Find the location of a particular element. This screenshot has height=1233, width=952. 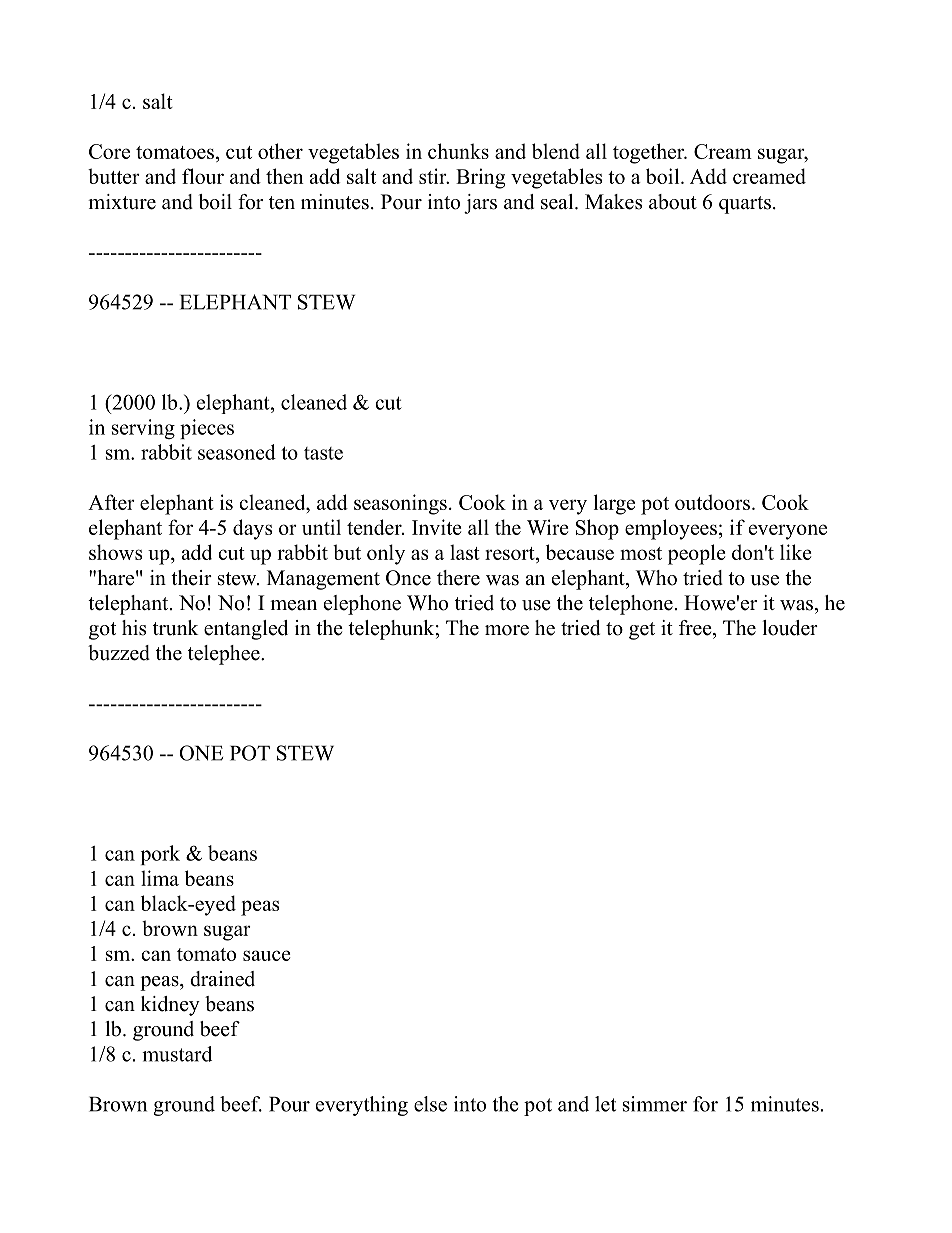

quarts is located at coordinates (745, 205).
